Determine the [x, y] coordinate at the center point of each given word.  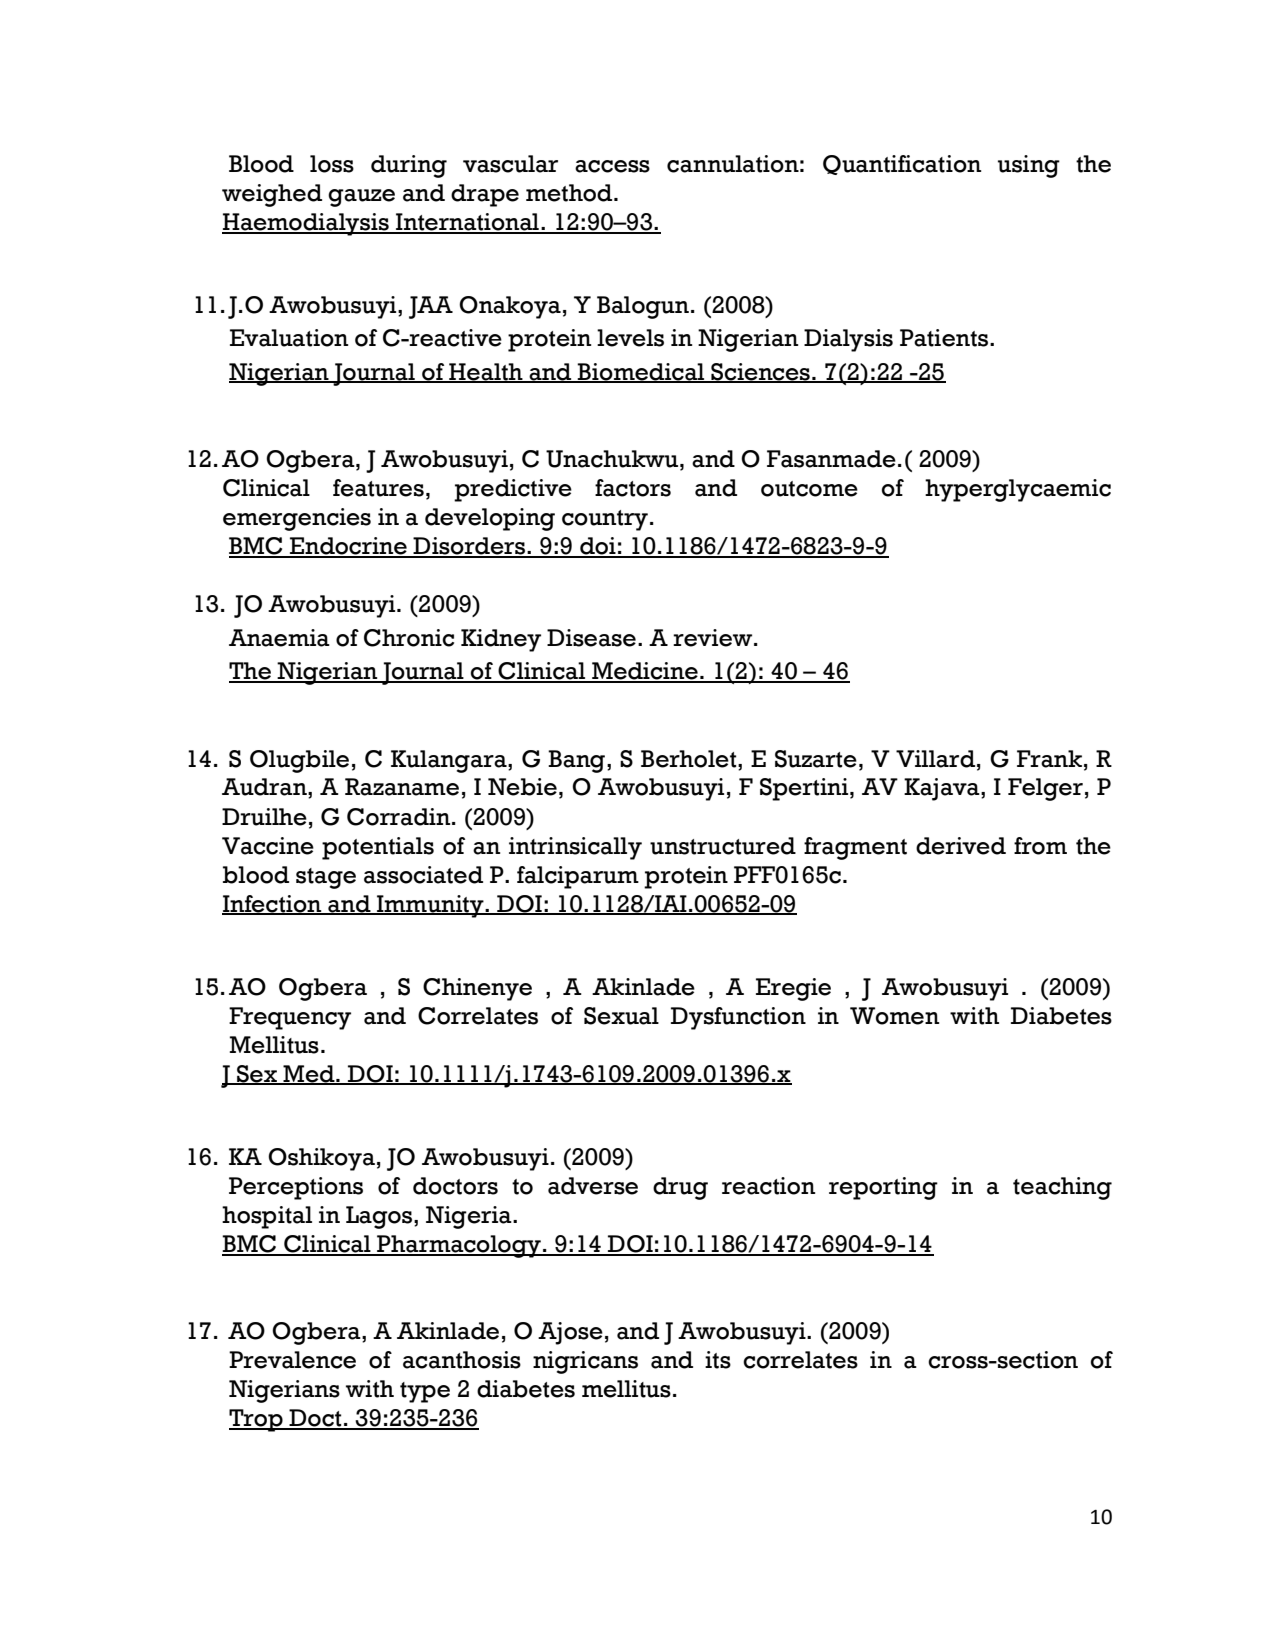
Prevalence [292, 1360]
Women [894, 1016]
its [718, 1360]
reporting [883, 1188]
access [612, 166]
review [714, 638]
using [1029, 166]
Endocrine [348, 547]
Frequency [290, 1018]
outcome [809, 489]
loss [332, 164]
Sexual [621, 1016]
